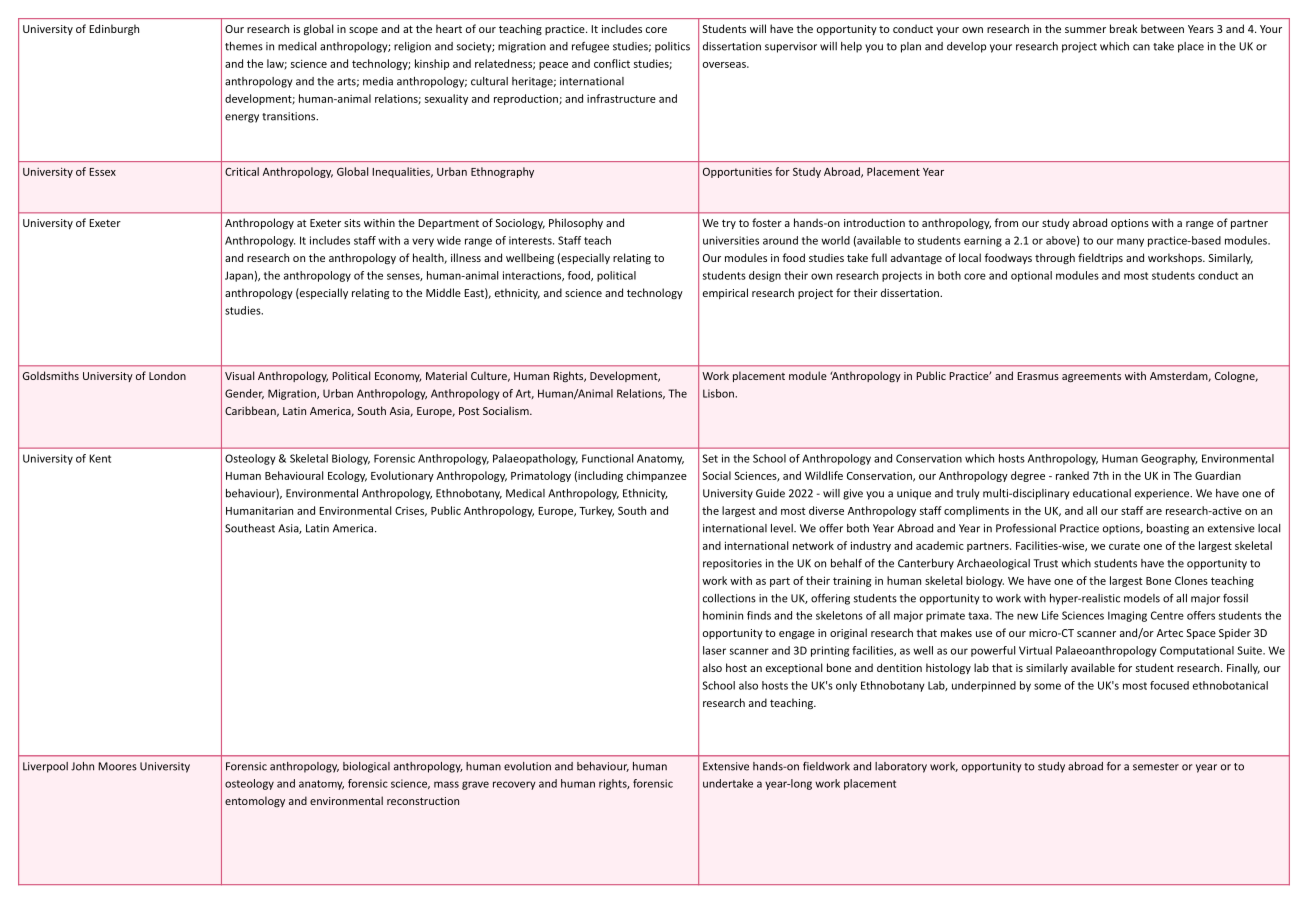 The image size is (1307, 924). I want to click on Moores, so click(117, 766).
